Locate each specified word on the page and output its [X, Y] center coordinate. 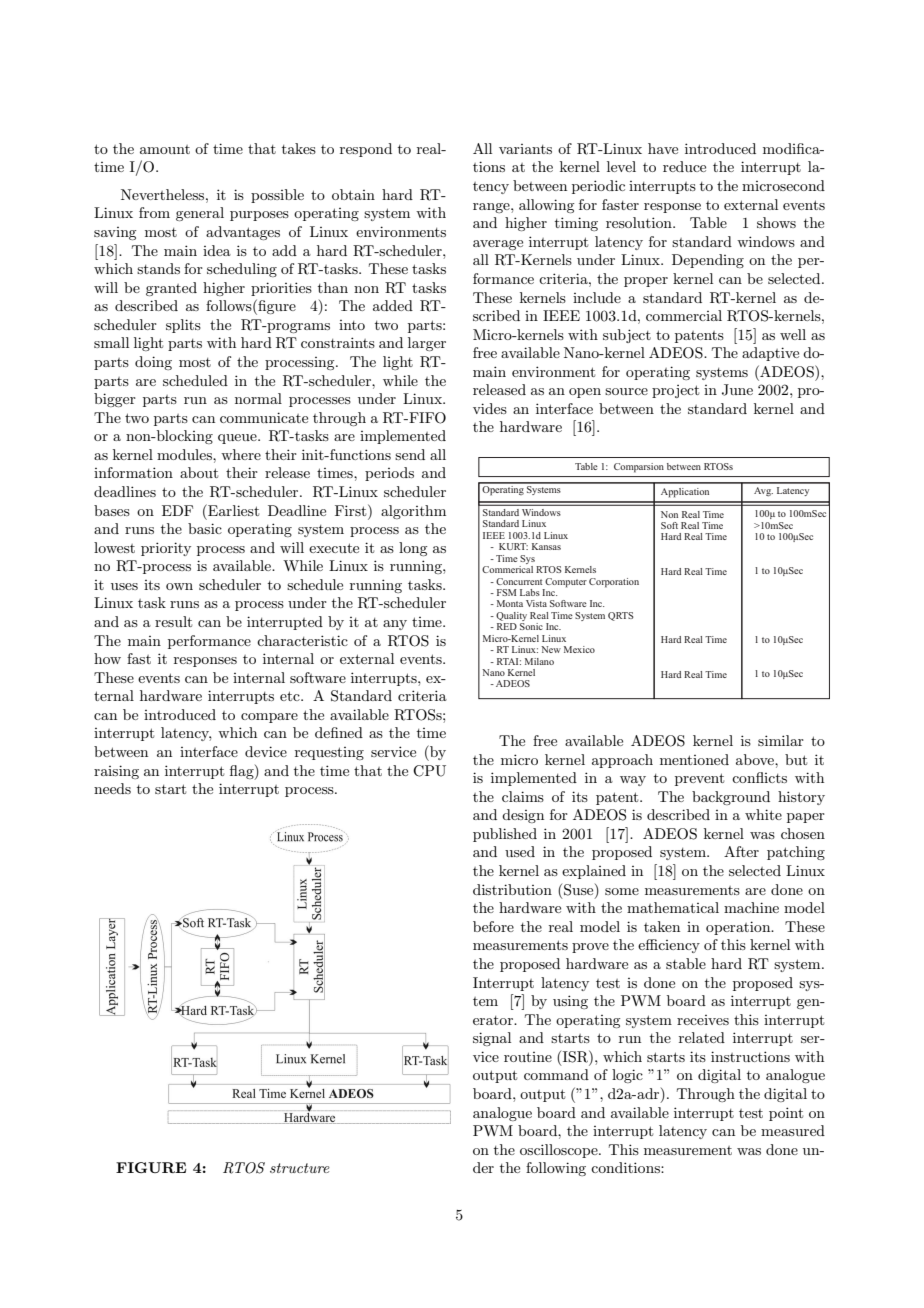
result [173, 621]
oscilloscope [560, 1151]
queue [238, 439]
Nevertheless [164, 194]
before [493, 926]
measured [793, 1130]
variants [525, 149]
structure [300, 1168]
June [737, 390]
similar [781, 740]
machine [751, 907]
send [410, 454]
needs [112, 788]
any [395, 625]
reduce [684, 166]
